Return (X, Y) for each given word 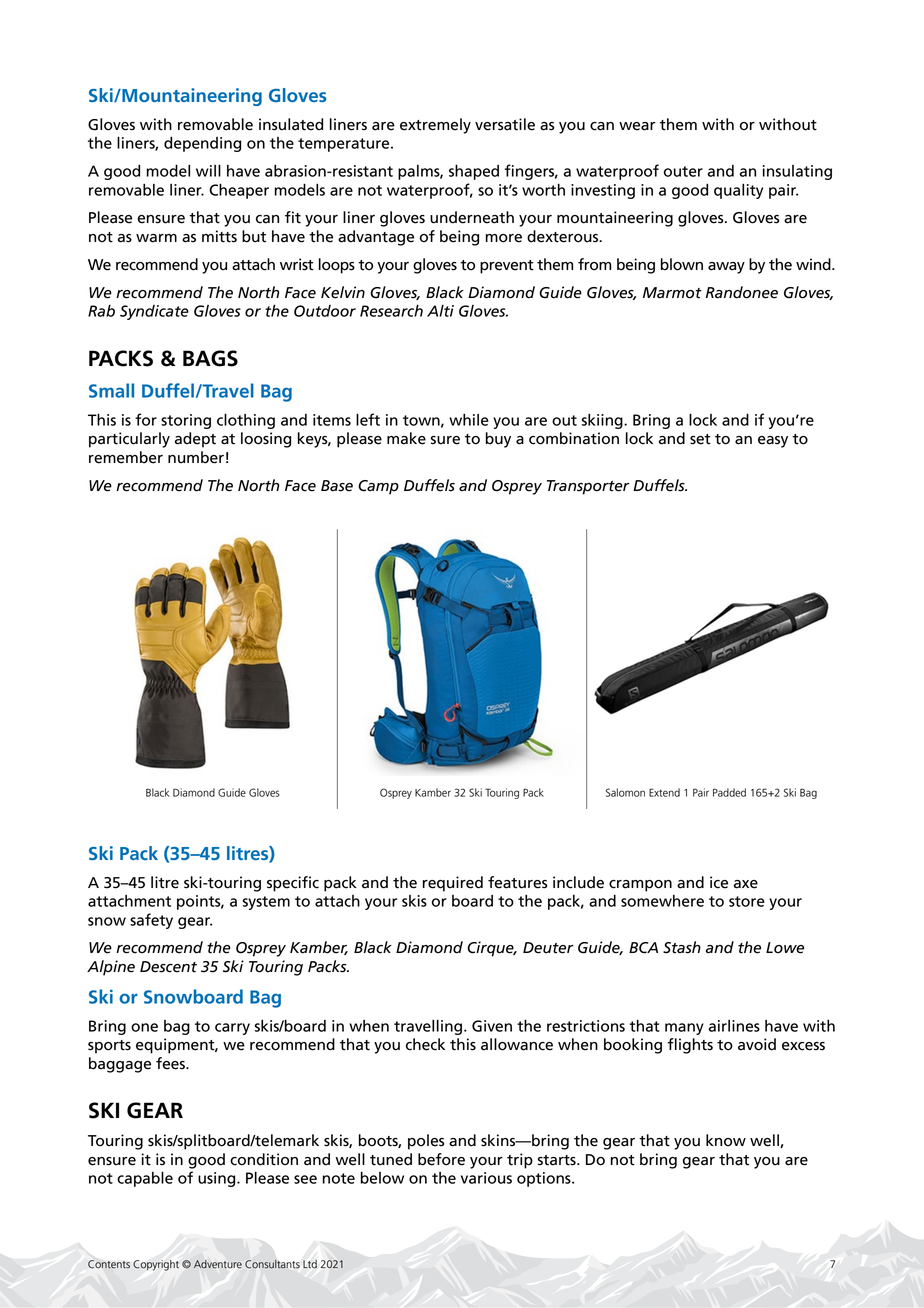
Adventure (218, 1264)
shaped (474, 172)
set (700, 439)
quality (738, 191)
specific (293, 884)
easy (773, 442)
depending (202, 144)
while (469, 419)
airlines (734, 1026)
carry (232, 1029)
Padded (729, 792)
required (453, 884)
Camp (378, 487)
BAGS (210, 358)
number (196, 457)
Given (492, 1026)
